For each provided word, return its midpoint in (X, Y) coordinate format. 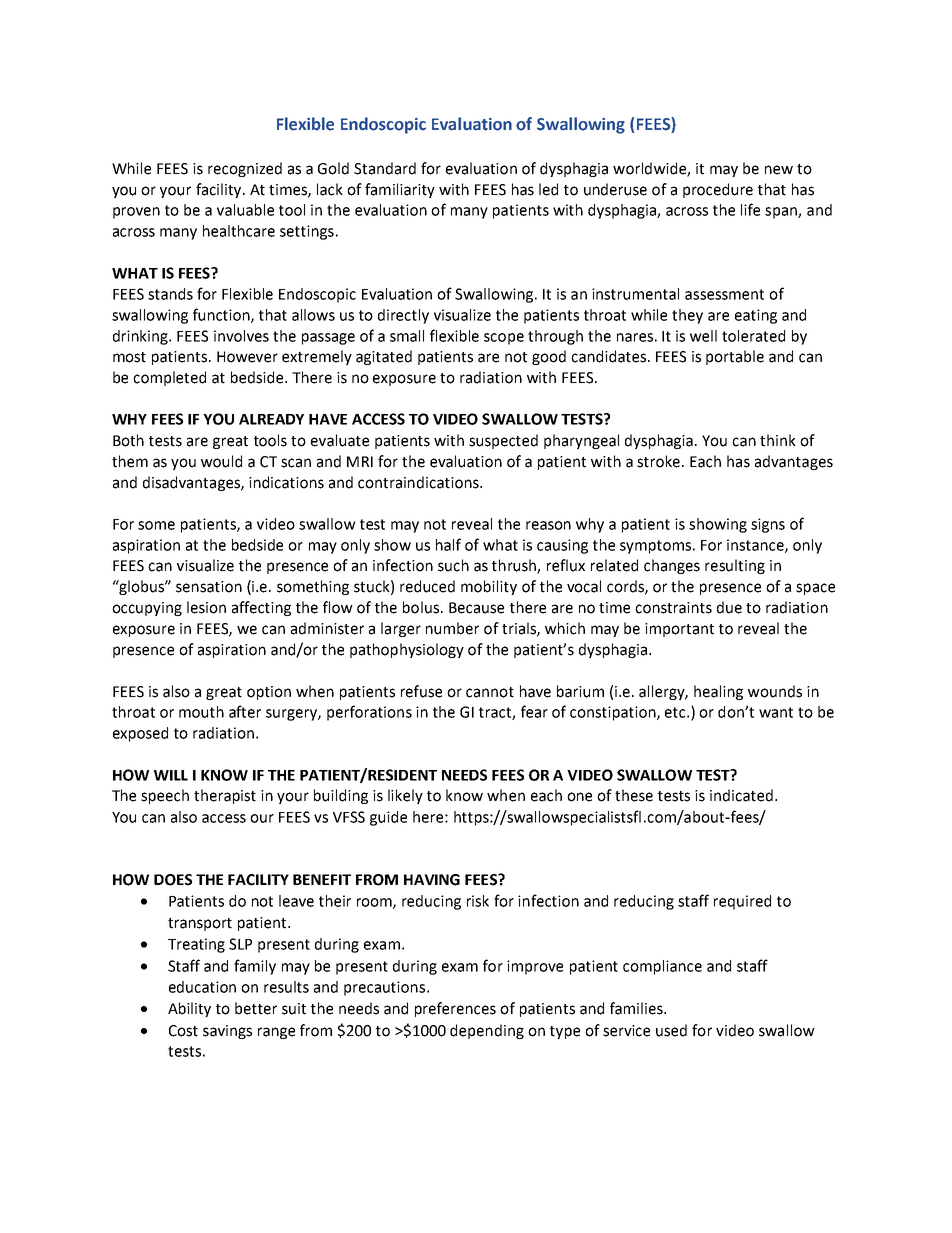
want (776, 712)
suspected (503, 441)
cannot (490, 692)
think (778, 440)
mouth (201, 712)
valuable (245, 210)
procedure (718, 190)
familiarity (400, 190)
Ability (189, 1009)
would (221, 461)
